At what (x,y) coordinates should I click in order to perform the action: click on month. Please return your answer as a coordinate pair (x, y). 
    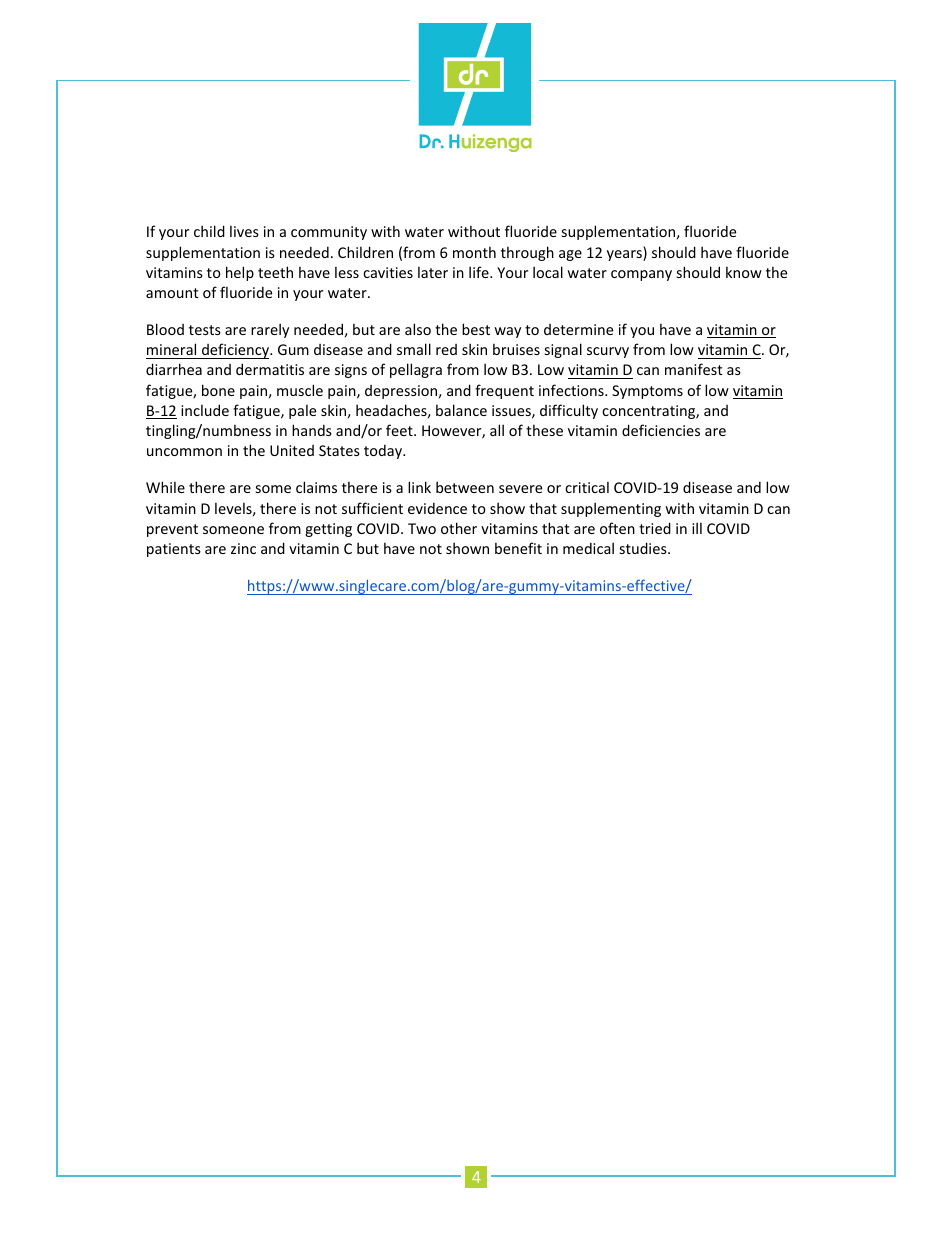
    Looking at the image, I should click on (474, 252).
